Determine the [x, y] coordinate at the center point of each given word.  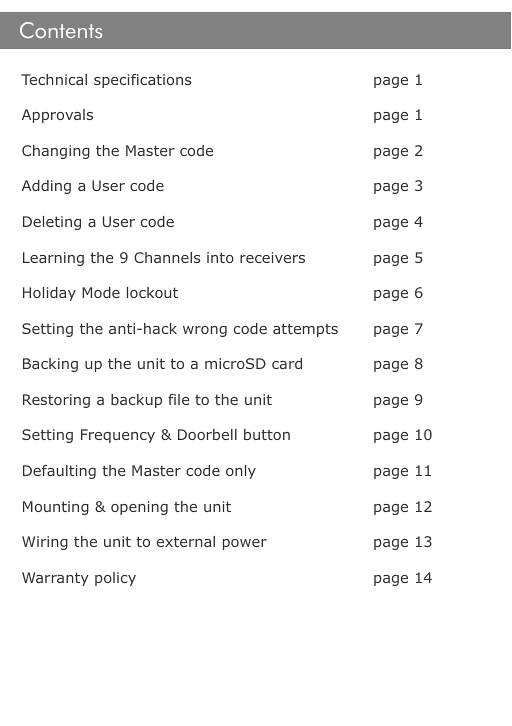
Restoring [56, 401]
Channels [167, 257]
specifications [142, 81]
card [287, 363]
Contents [61, 30]
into [220, 257]
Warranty [55, 579]
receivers [272, 257]
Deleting [52, 223]
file [179, 399]
